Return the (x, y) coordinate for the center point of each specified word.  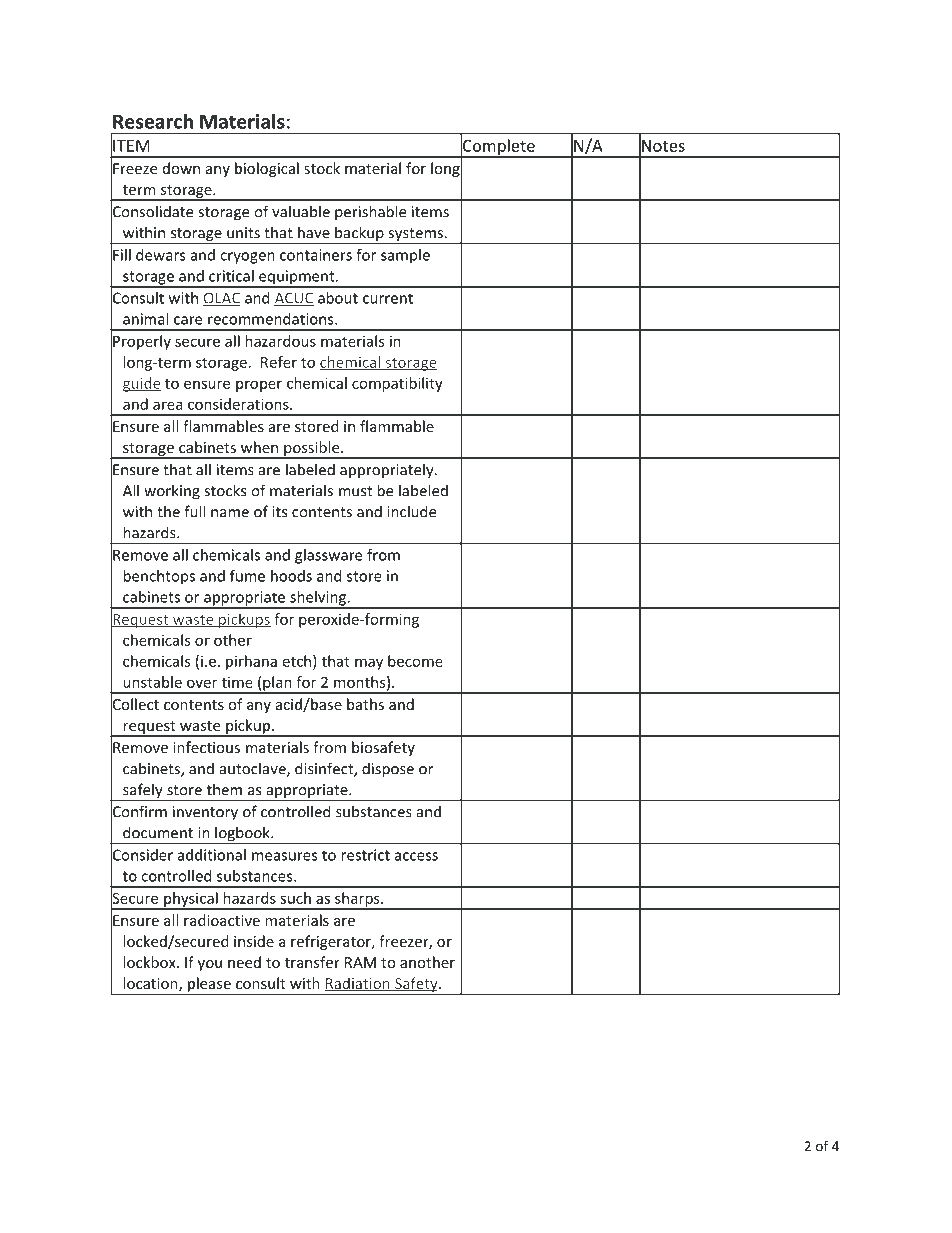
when (259, 447)
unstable (152, 682)
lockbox (150, 962)
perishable (370, 213)
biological (267, 169)
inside (254, 941)
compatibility (397, 384)
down (181, 168)
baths (365, 704)
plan (277, 684)
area (167, 405)
